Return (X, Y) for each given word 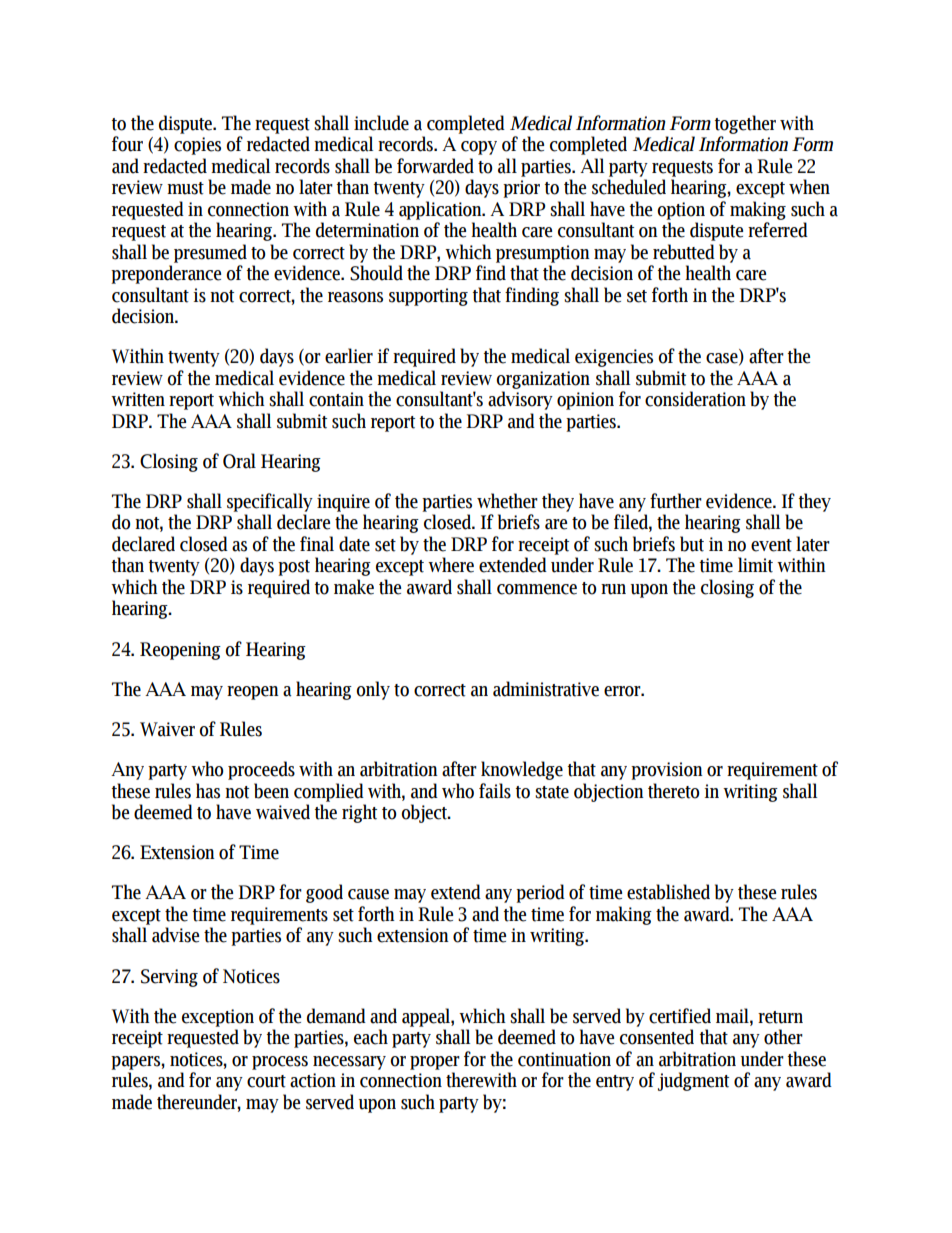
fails (495, 791)
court (266, 1081)
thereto (674, 791)
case (723, 359)
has (208, 791)
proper (435, 1063)
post (294, 568)
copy (479, 148)
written (138, 399)
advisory (520, 400)
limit (755, 565)
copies (197, 146)
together (745, 124)
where (451, 565)
